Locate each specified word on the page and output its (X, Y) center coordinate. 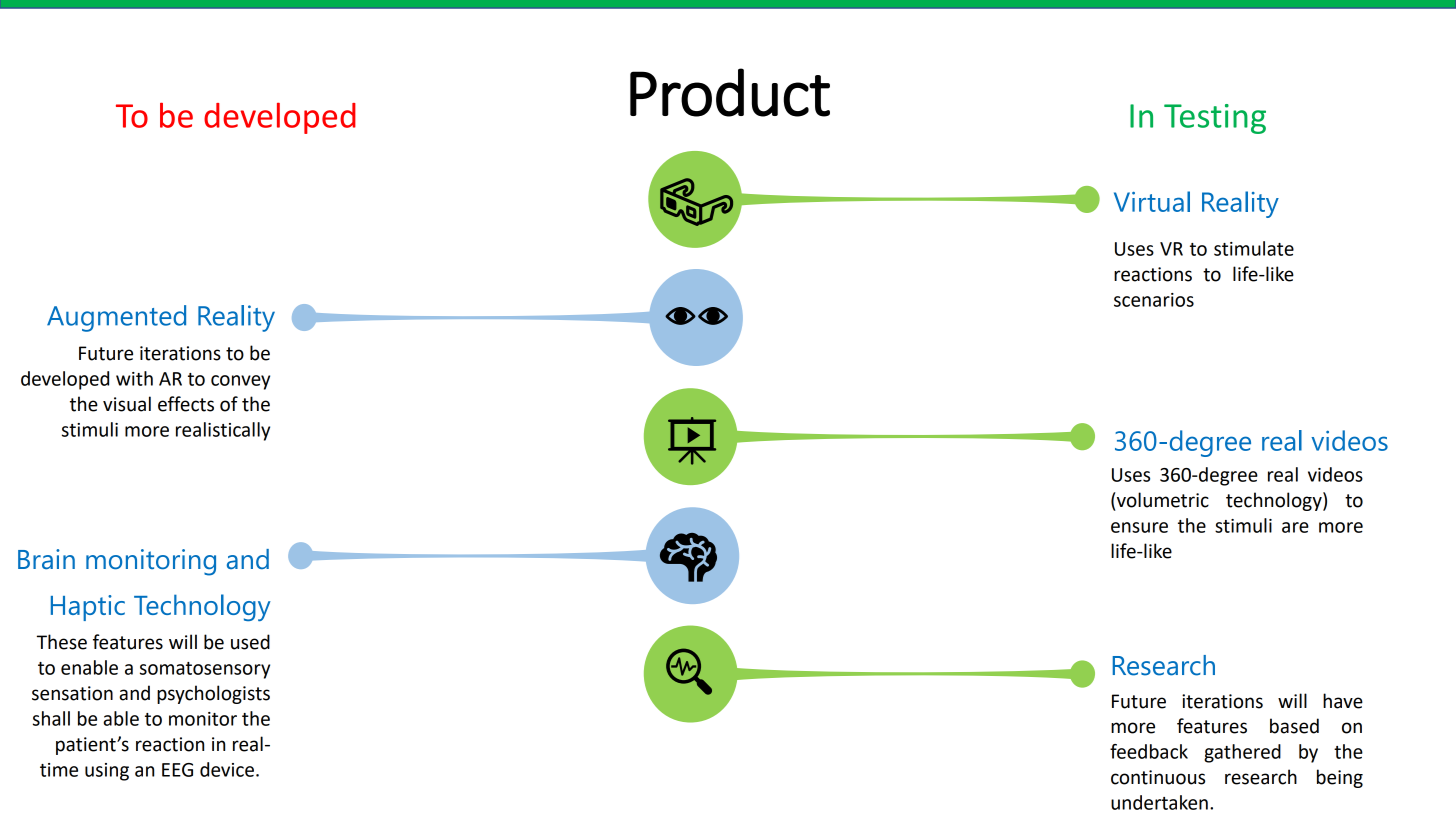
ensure (1139, 527)
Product (730, 92)
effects (186, 404)
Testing (1215, 119)
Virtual (1152, 201)
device (228, 769)
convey (240, 382)
